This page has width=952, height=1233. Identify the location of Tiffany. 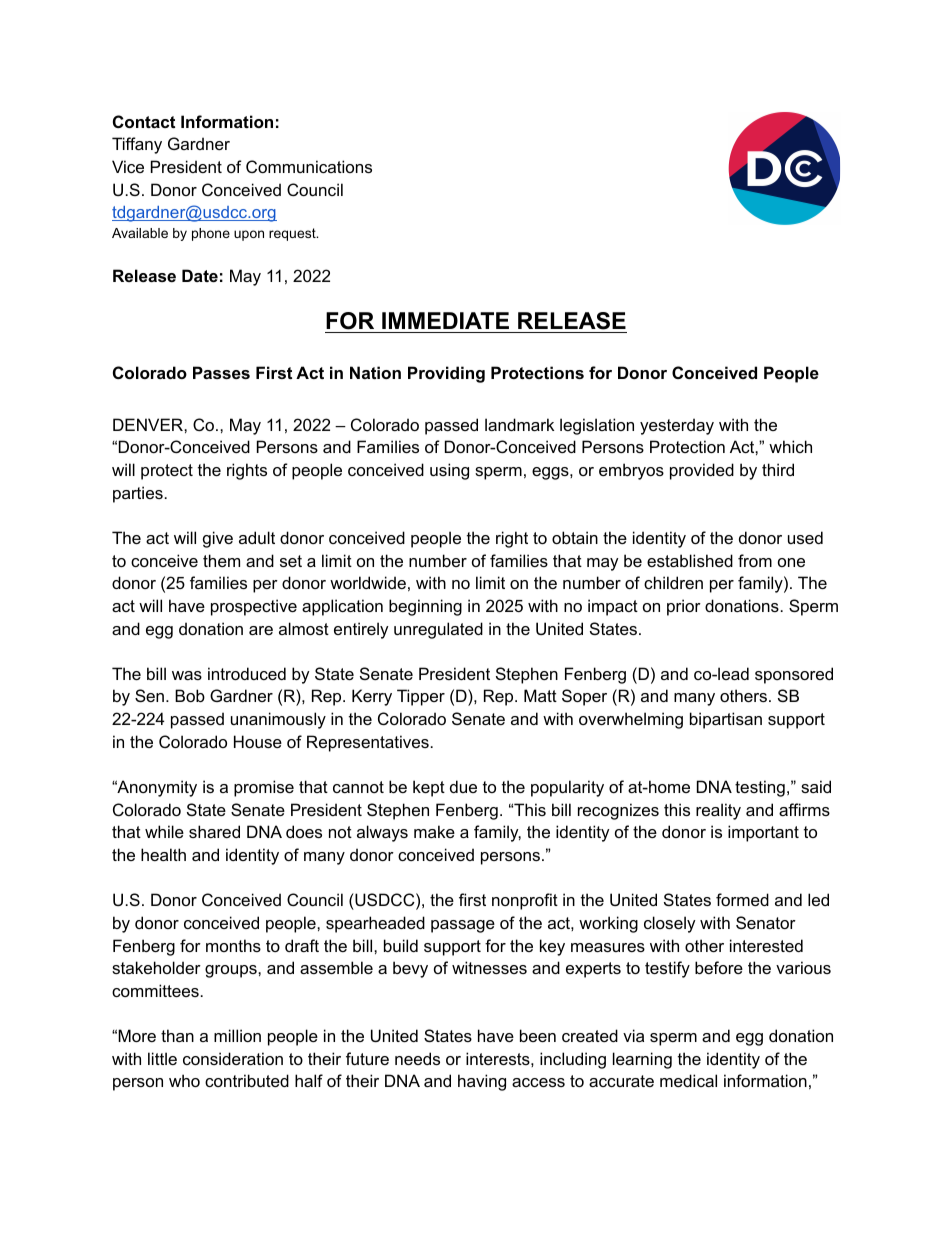
(137, 145).
